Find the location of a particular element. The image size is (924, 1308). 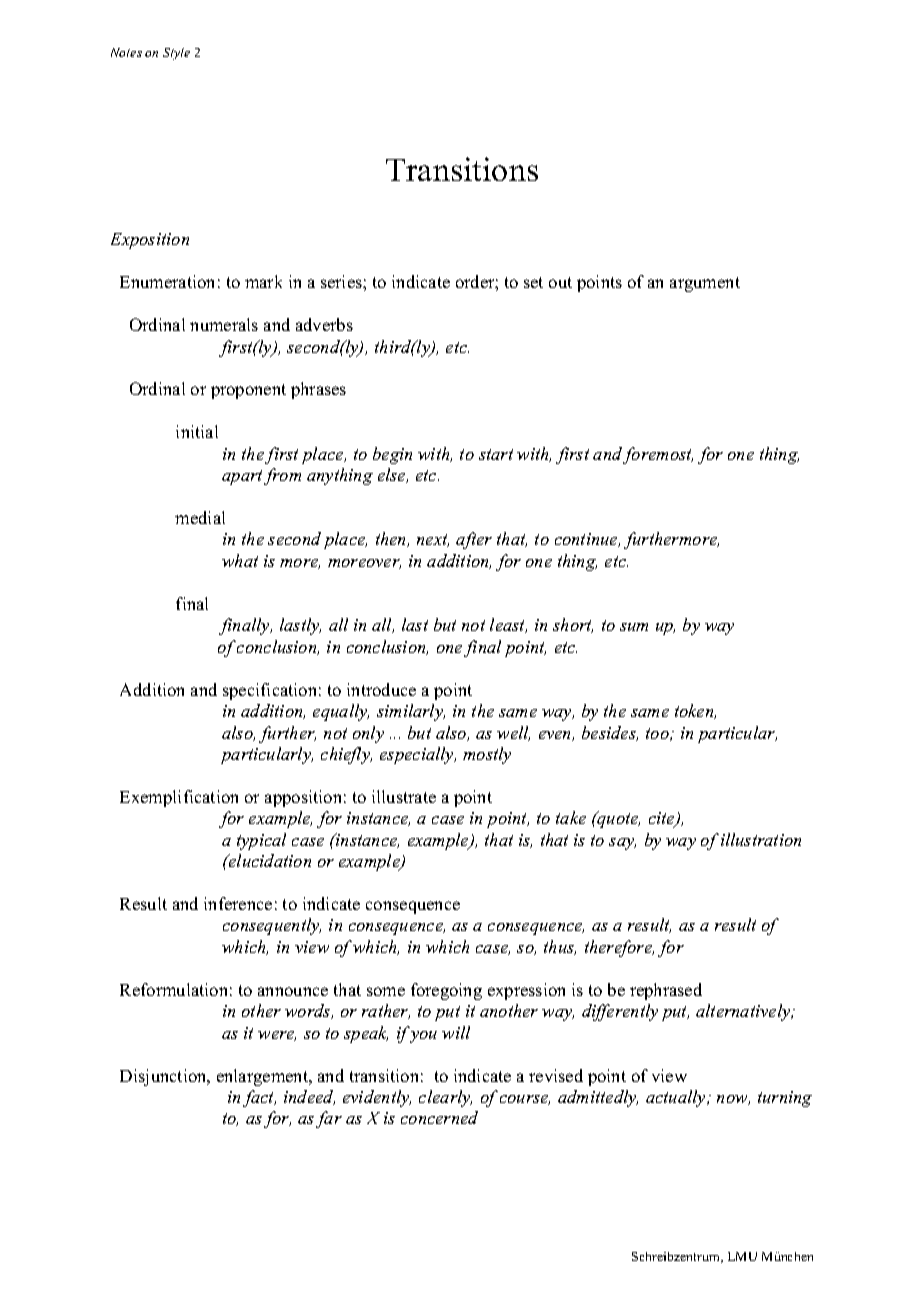

what is located at coordinates (240, 560).
